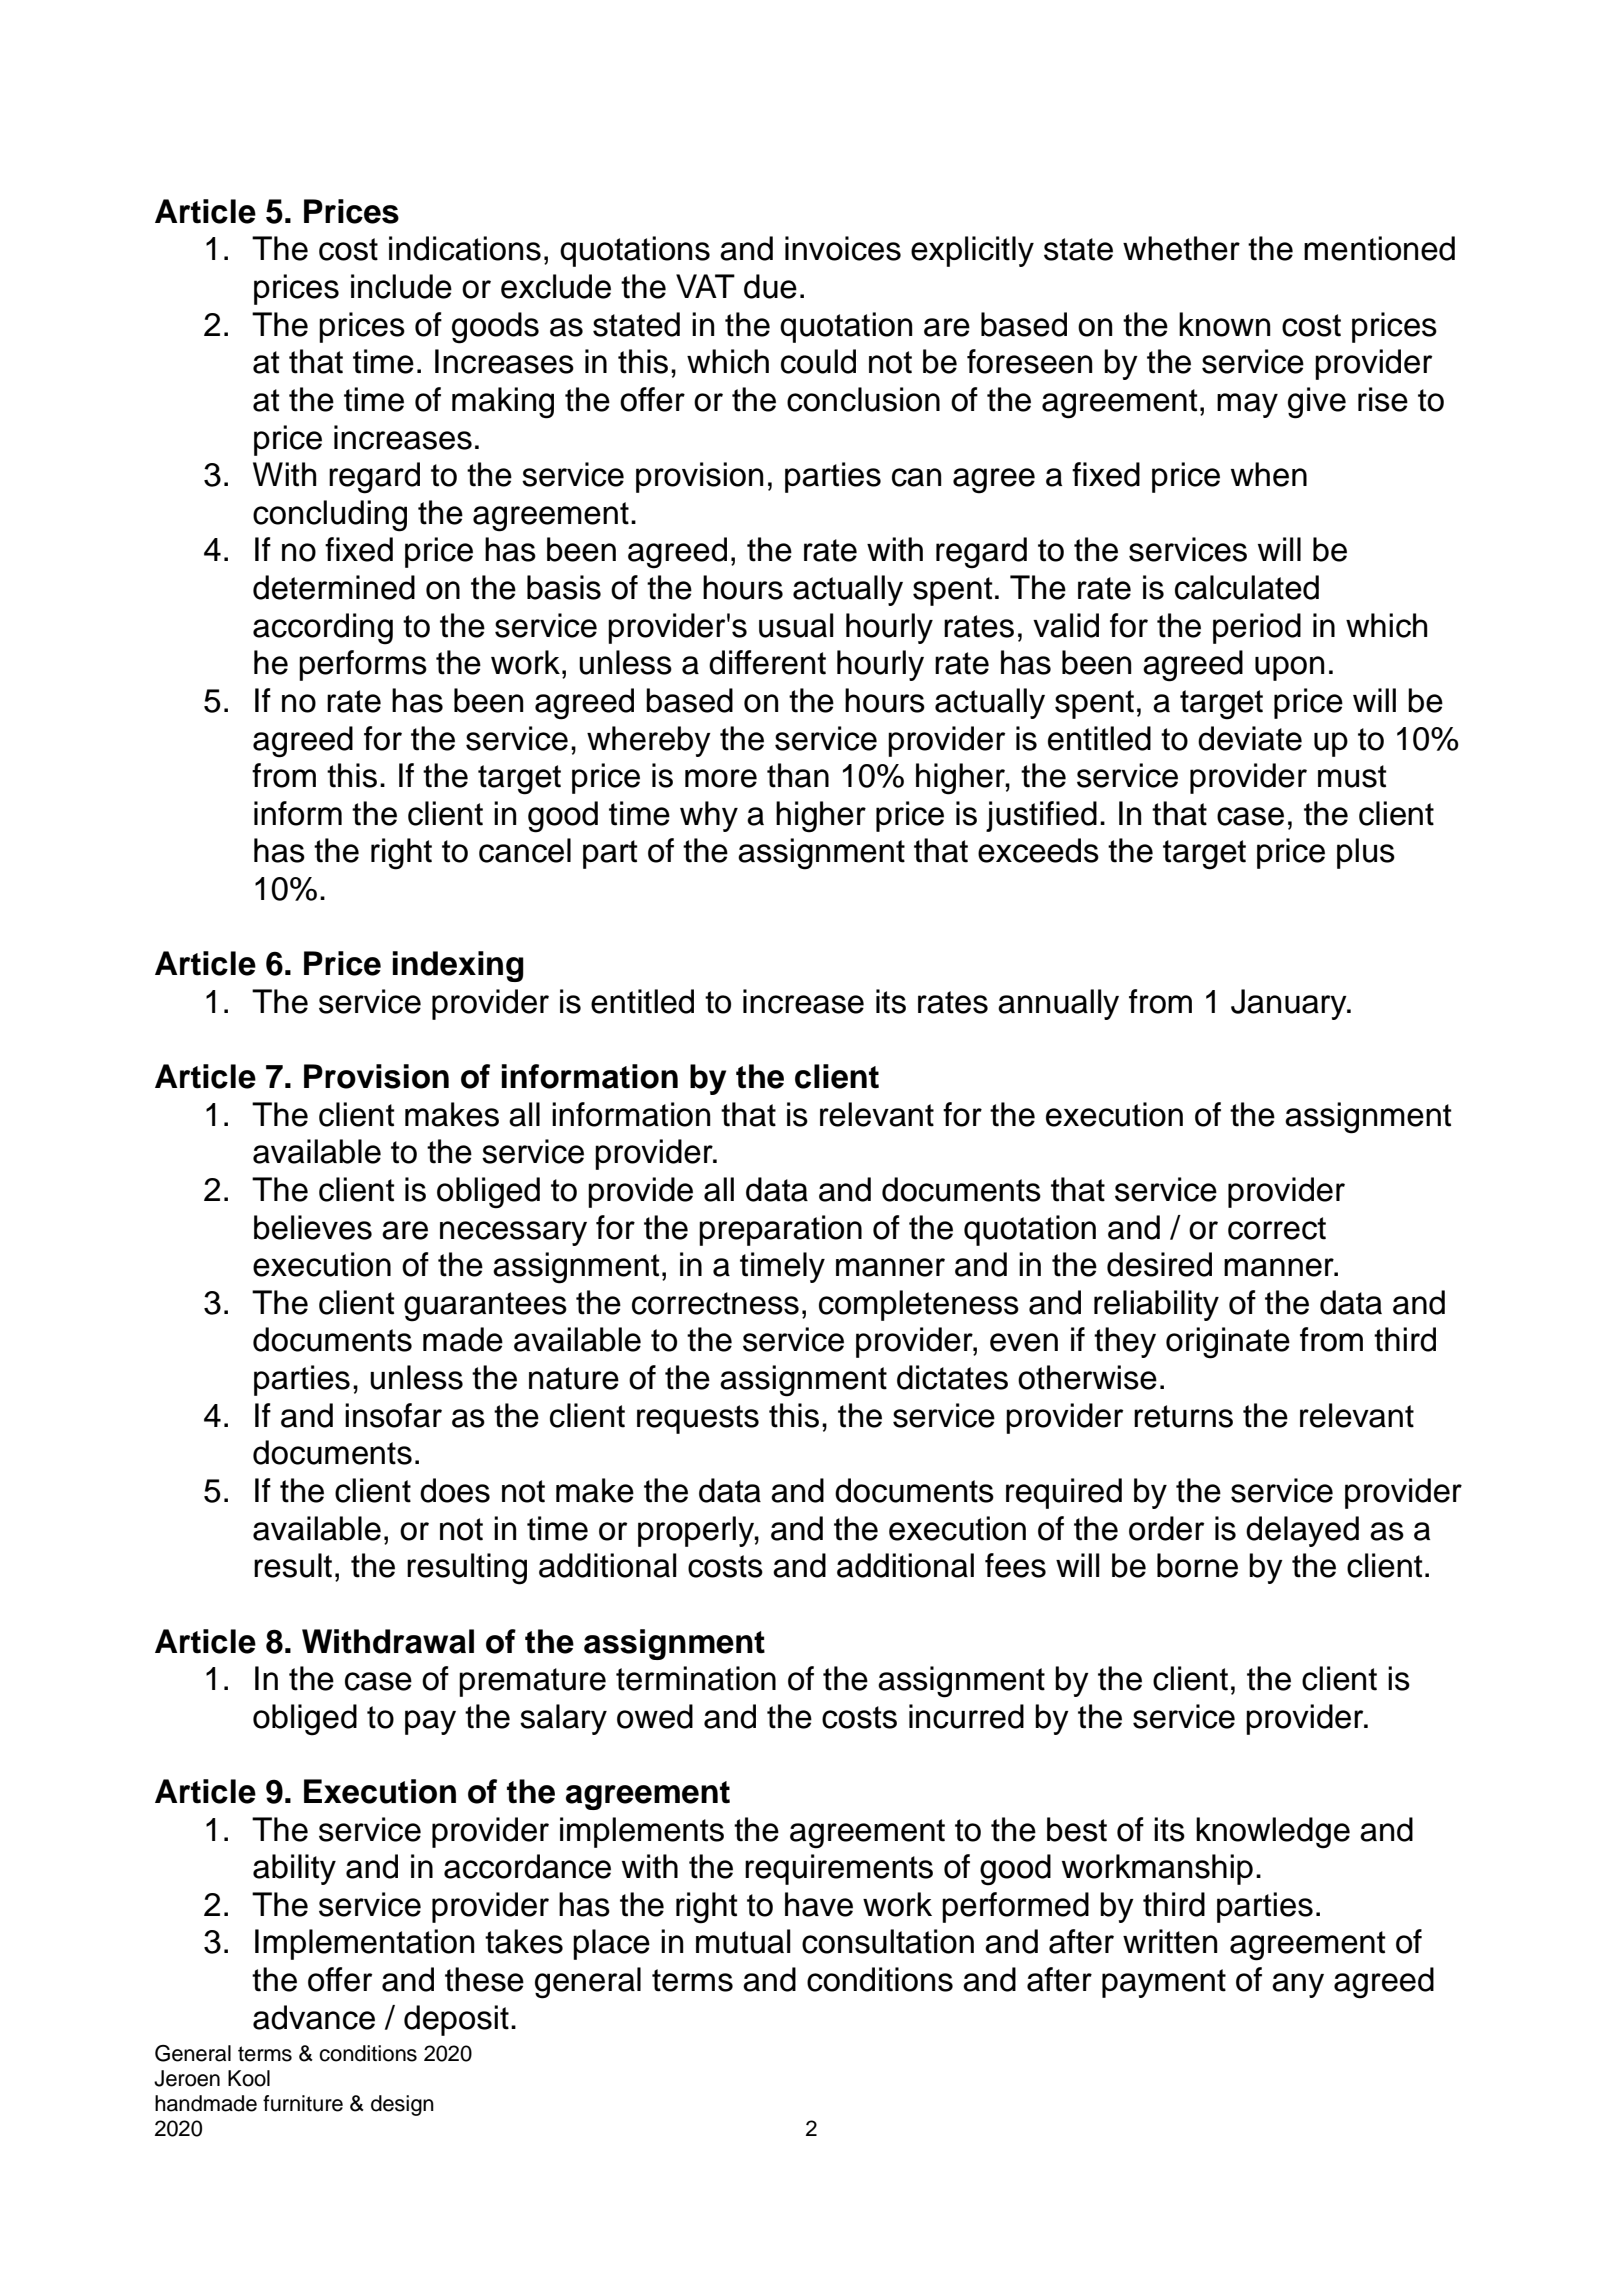  I want to click on requests, so click(698, 1419).
